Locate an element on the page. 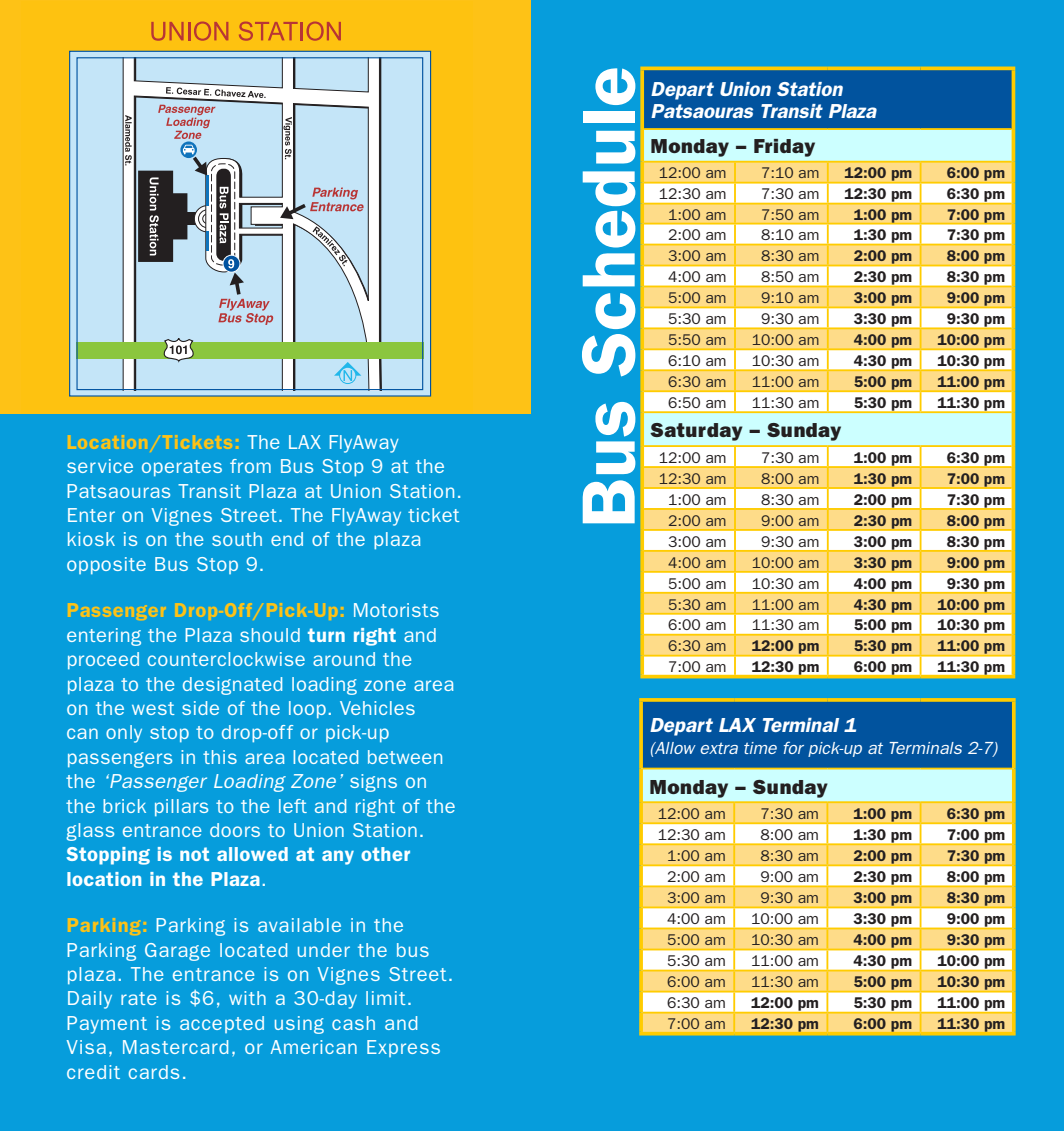  Mastercard is located at coordinates (175, 1047).
